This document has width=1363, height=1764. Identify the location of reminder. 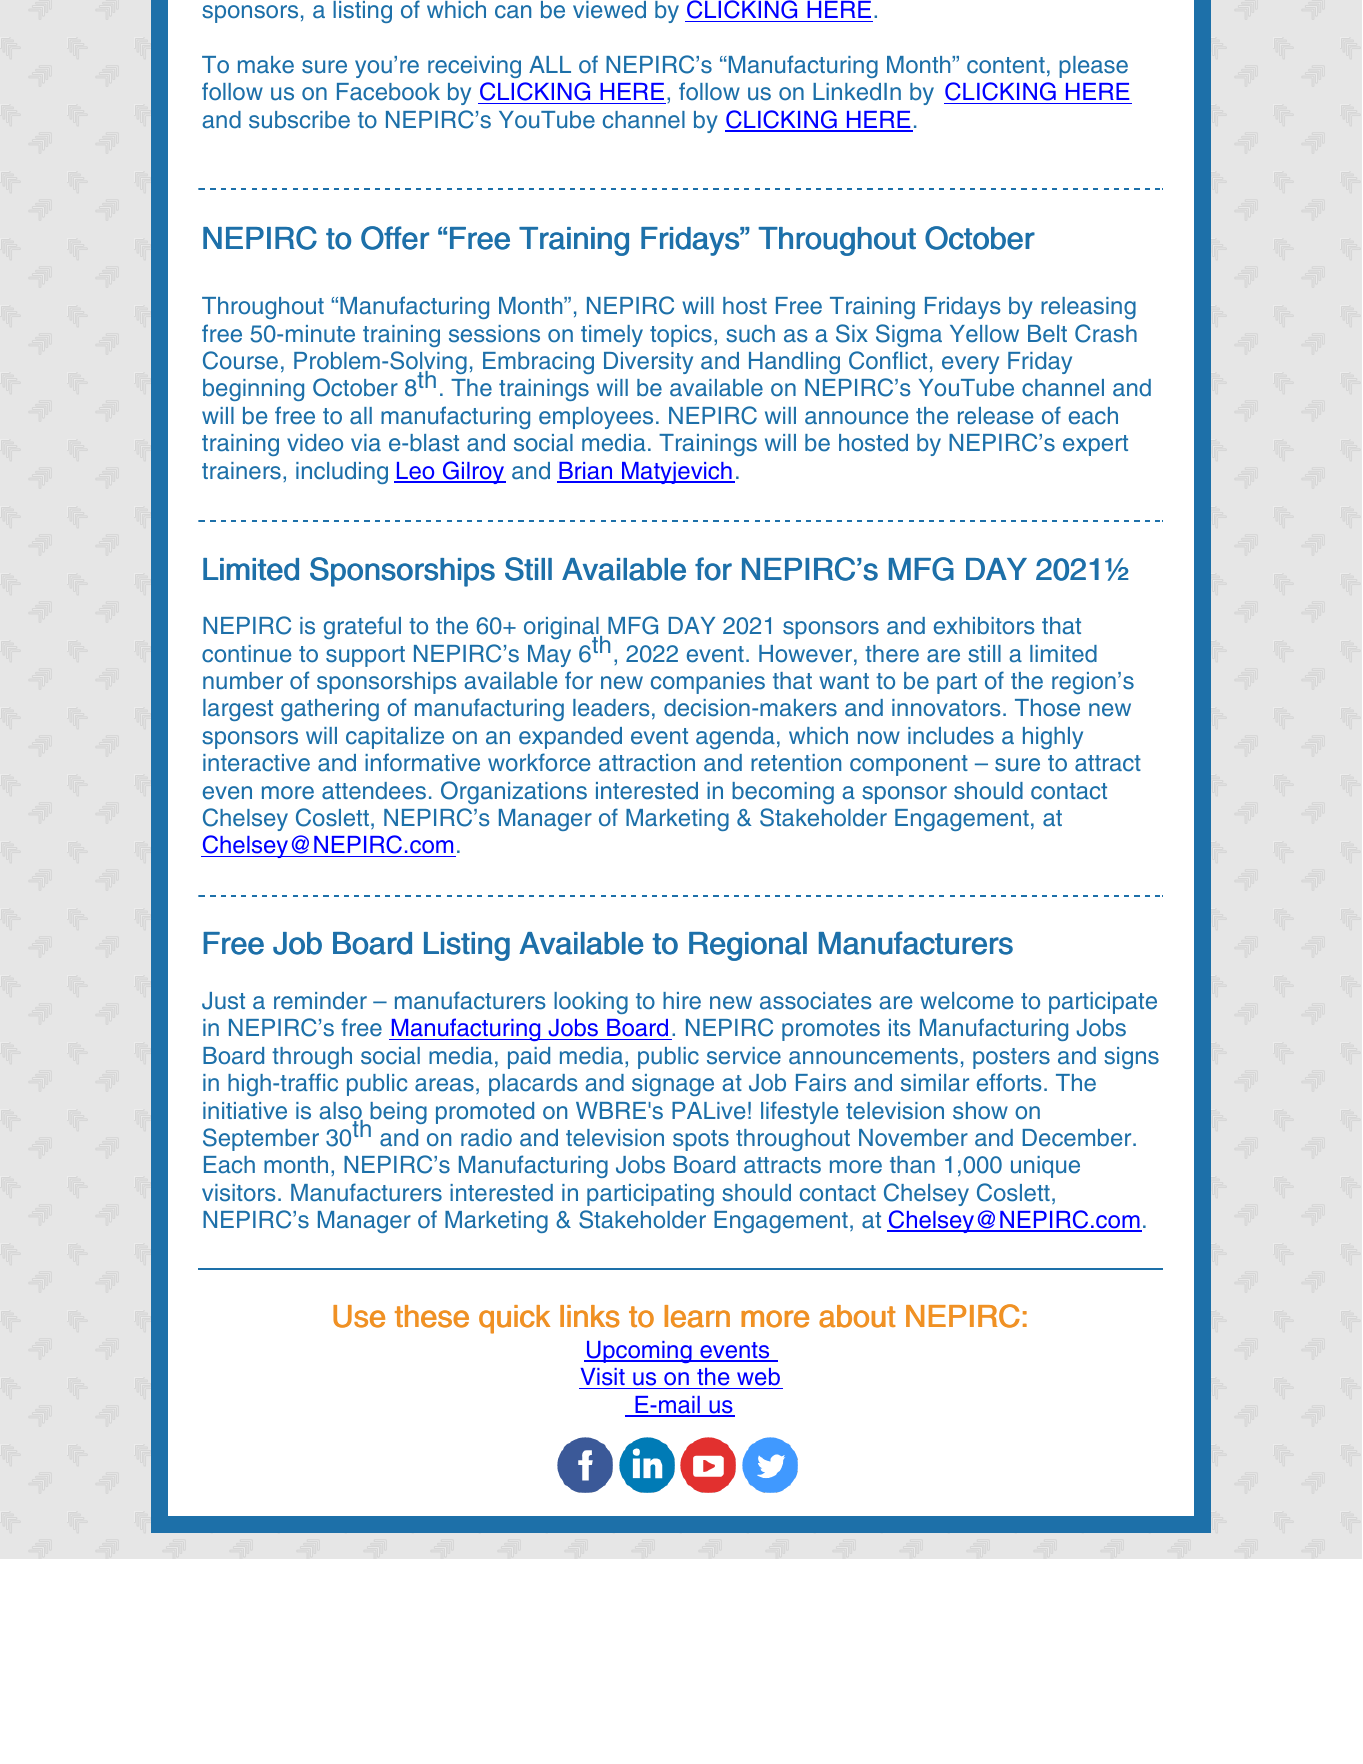
(320, 1001).
